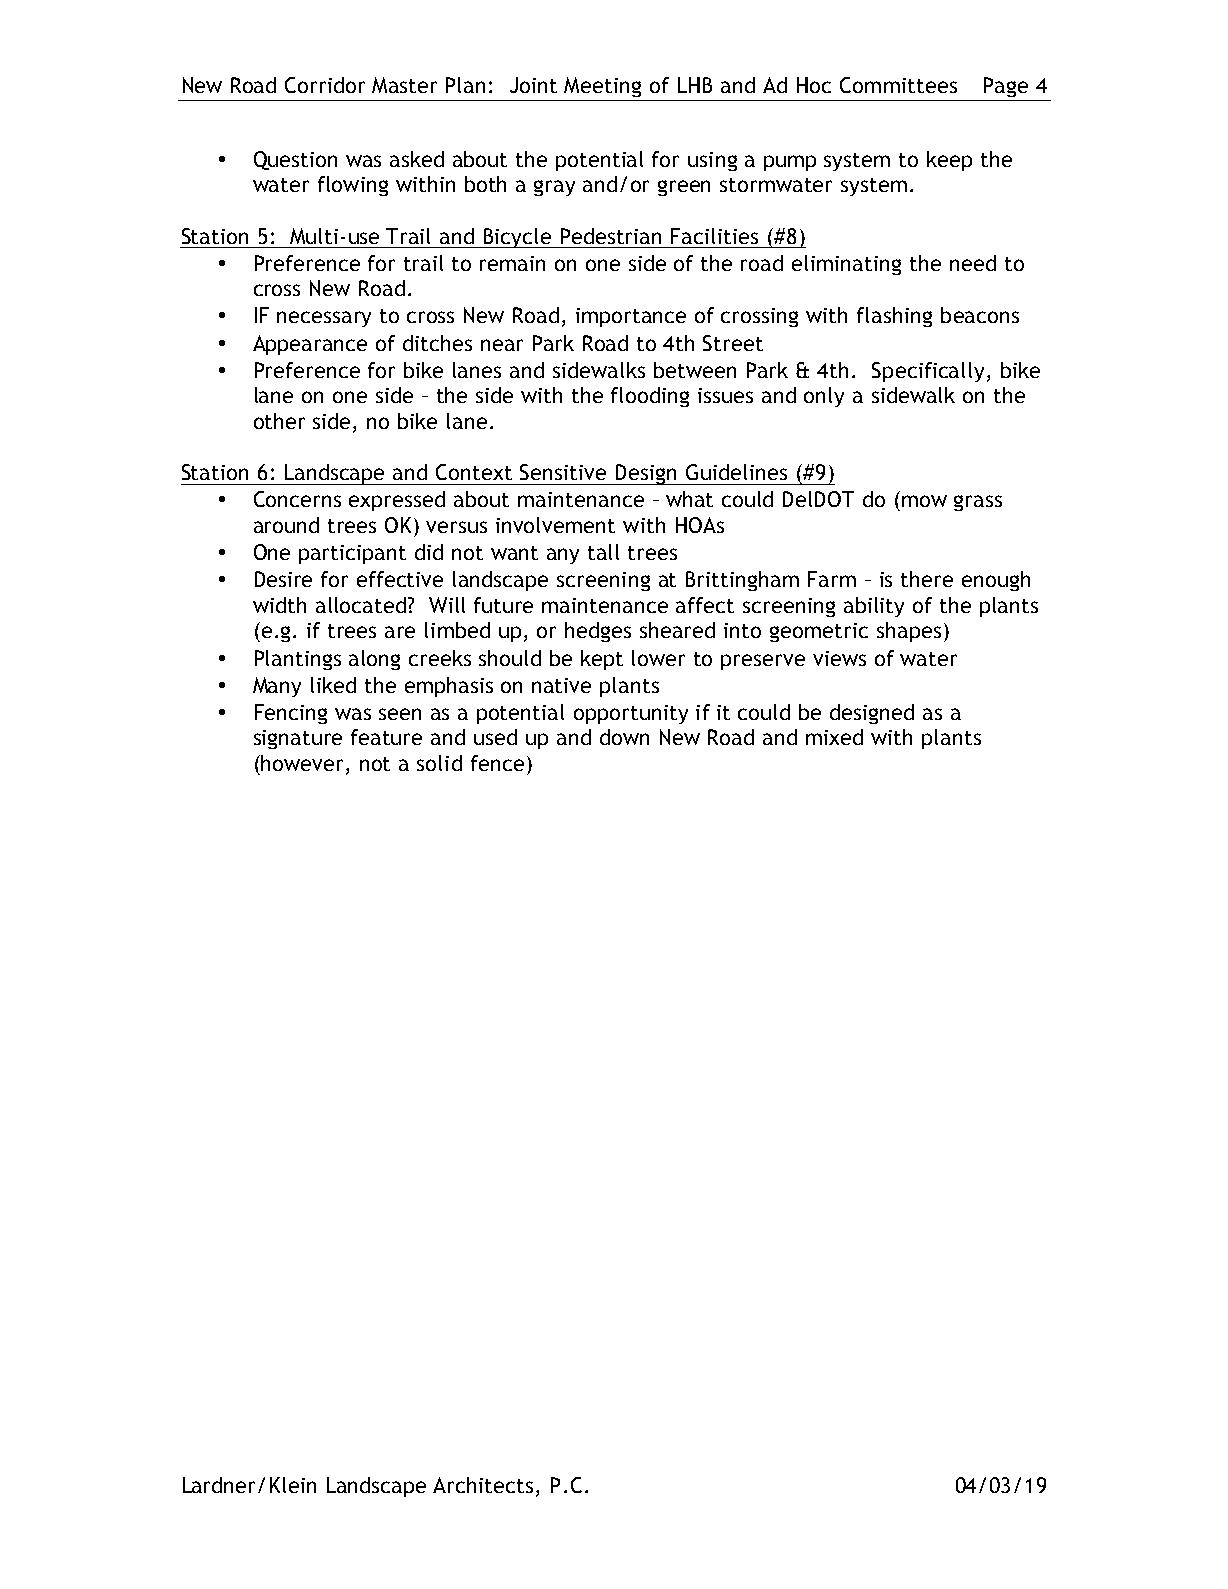  I want to click on Corridor, so click(325, 85).
